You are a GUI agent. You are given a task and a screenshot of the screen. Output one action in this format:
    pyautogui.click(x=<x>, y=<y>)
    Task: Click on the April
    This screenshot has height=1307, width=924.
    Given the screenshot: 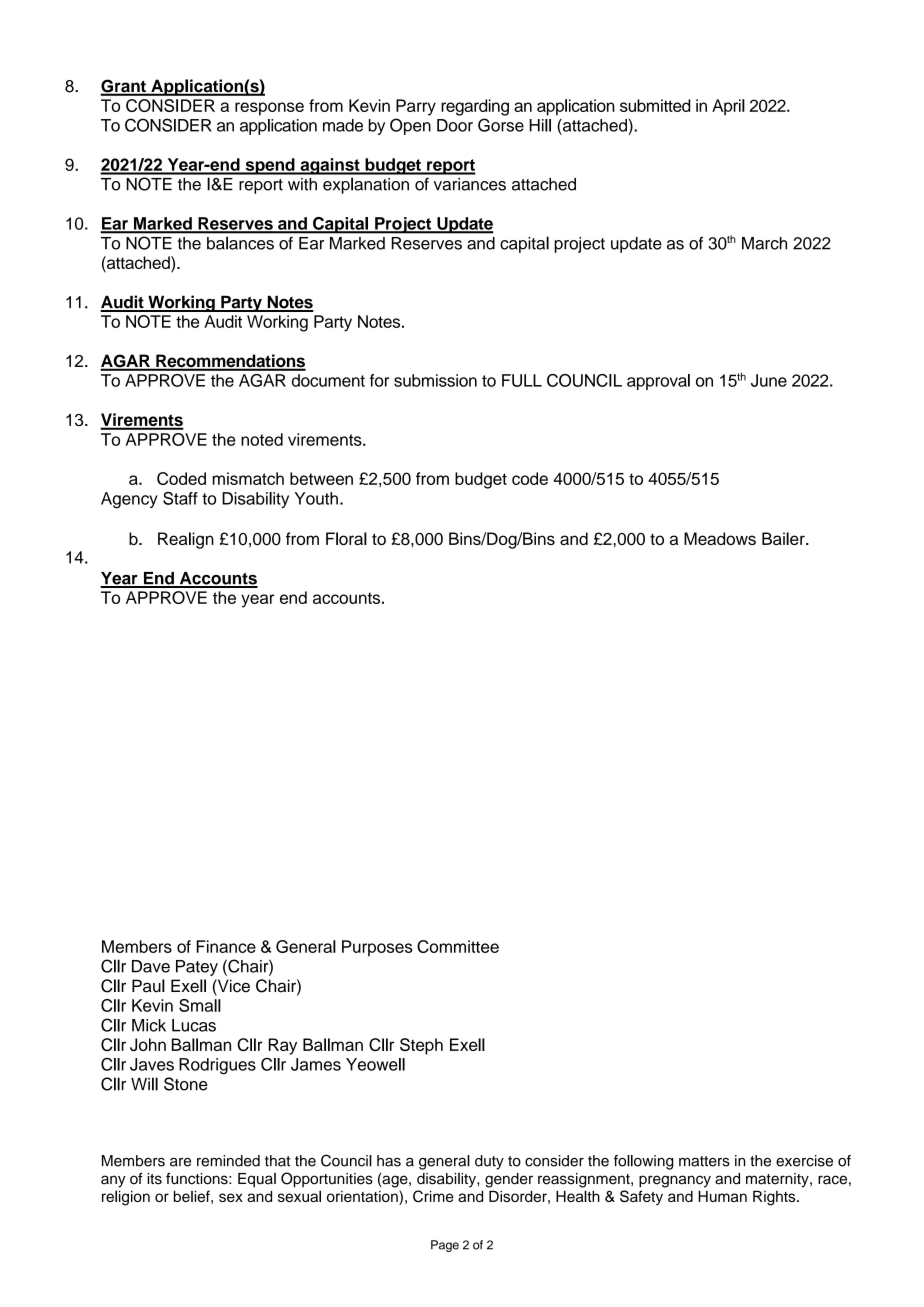 What is the action you would take?
    pyautogui.click(x=728, y=107)
